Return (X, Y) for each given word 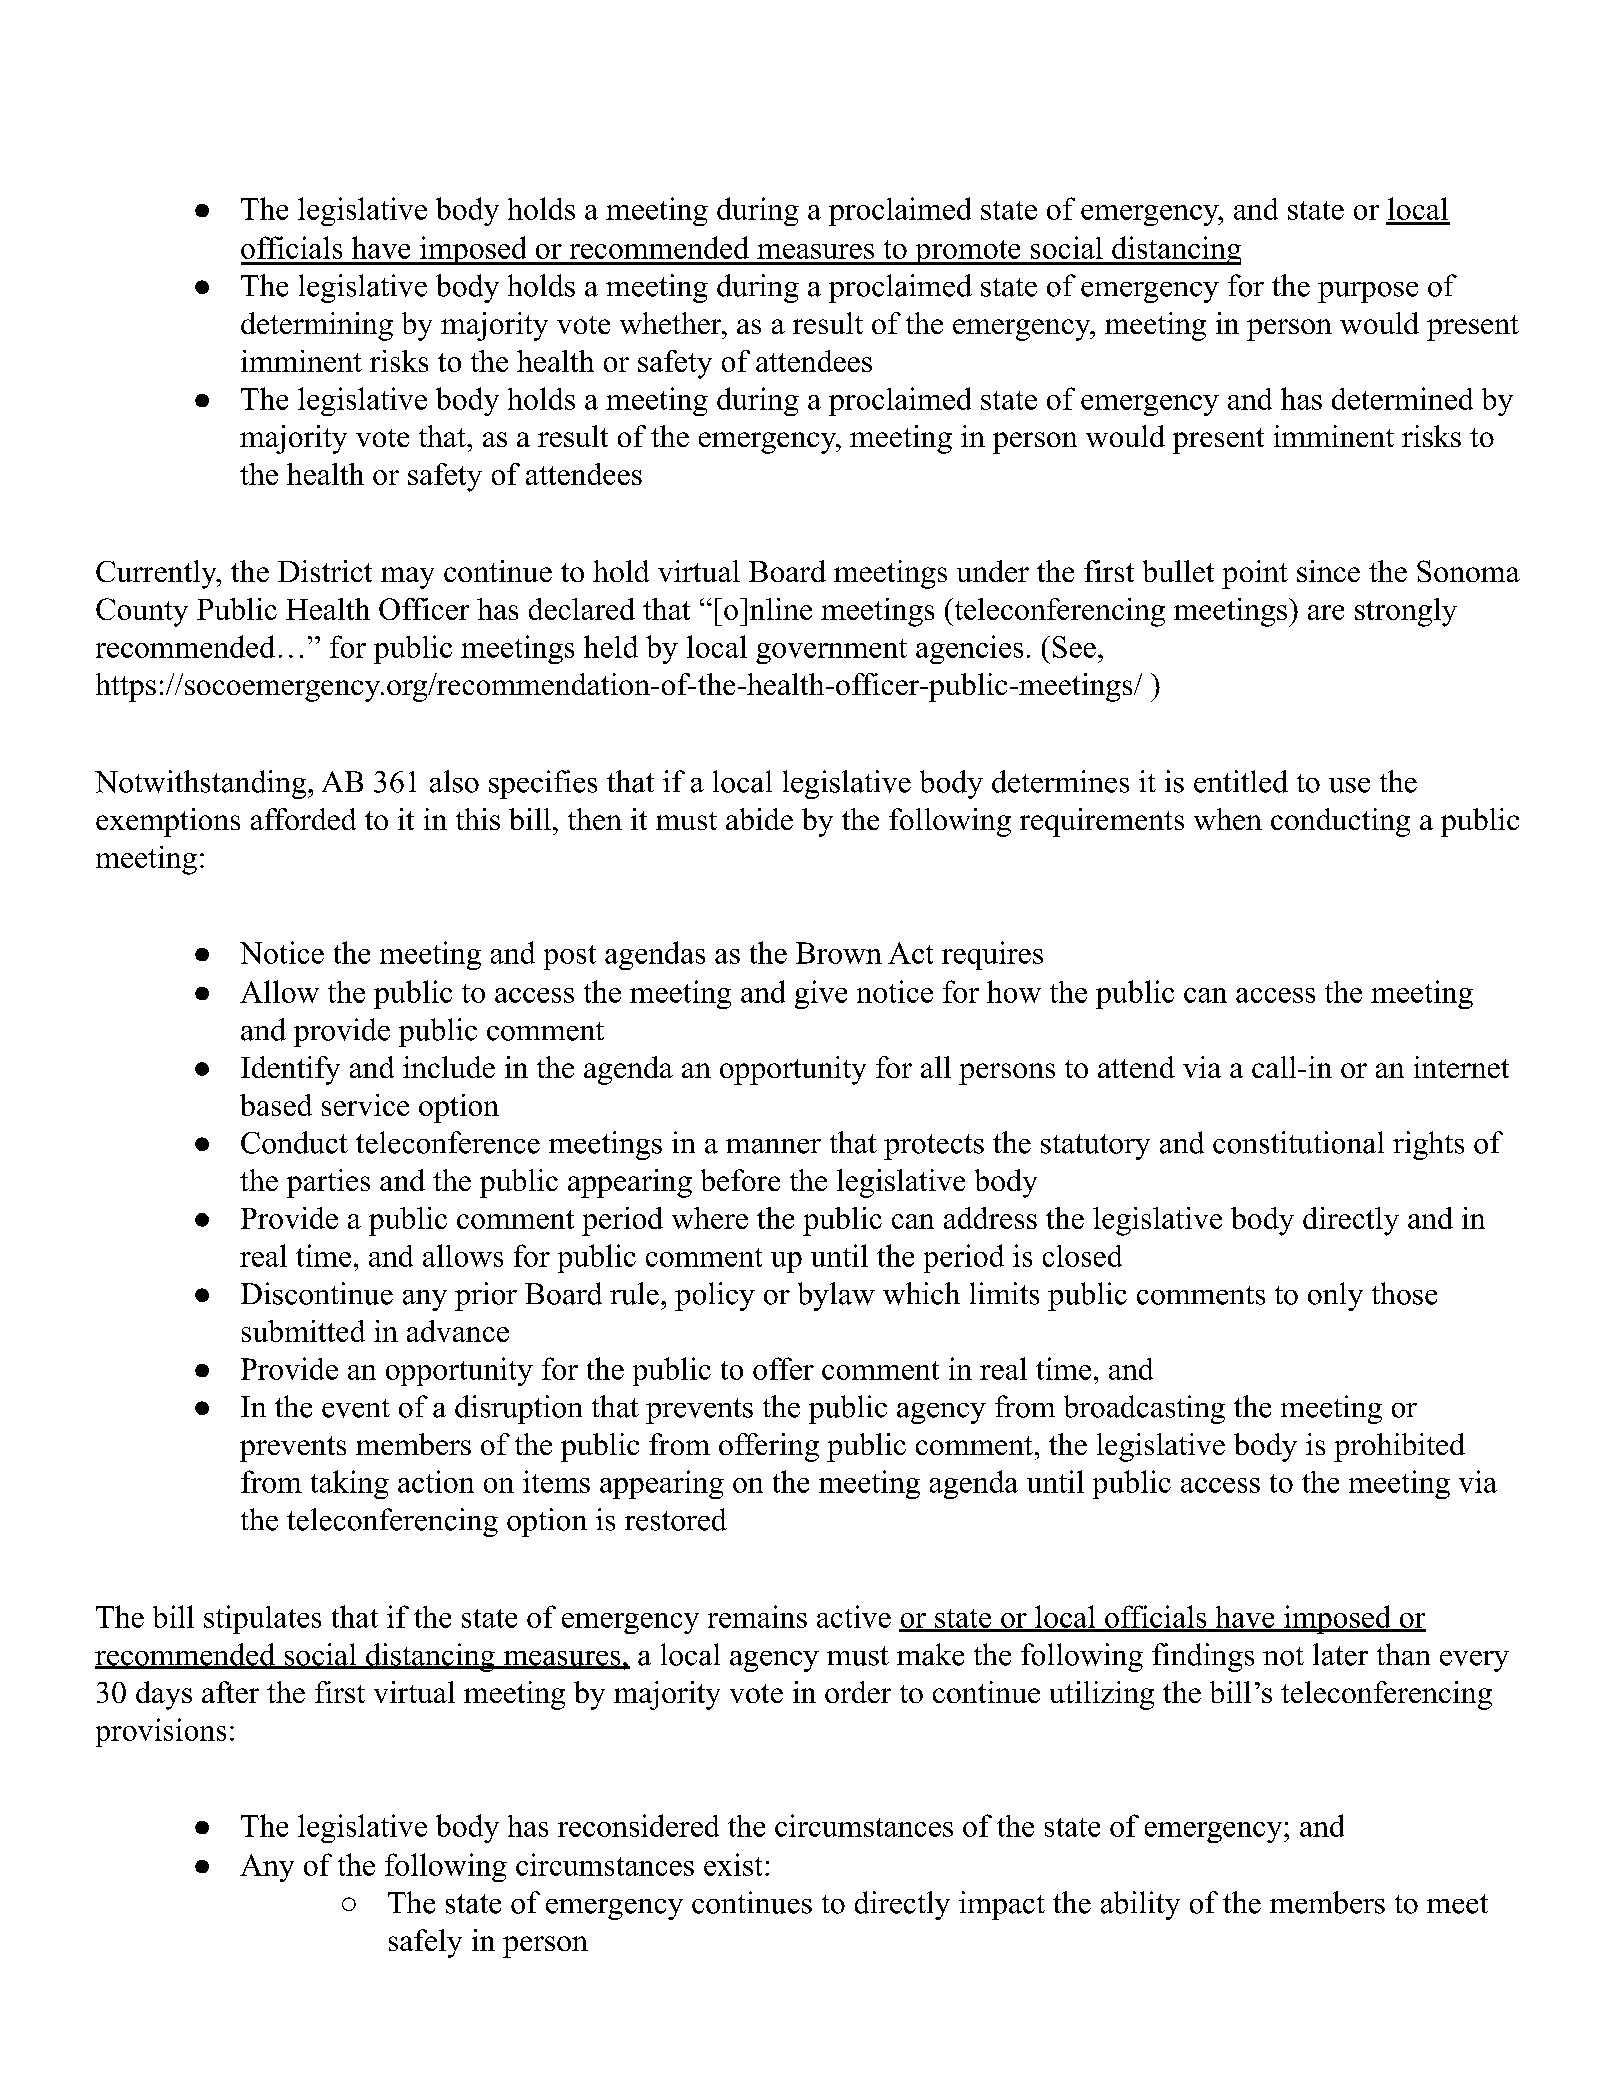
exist (733, 1864)
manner (773, 1146)
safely (425, 1943)
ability (1140, 1905)
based (276, 1105)
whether (672, 323)
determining (317, 326)
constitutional (1298, 1142)
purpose (1368, 292)
